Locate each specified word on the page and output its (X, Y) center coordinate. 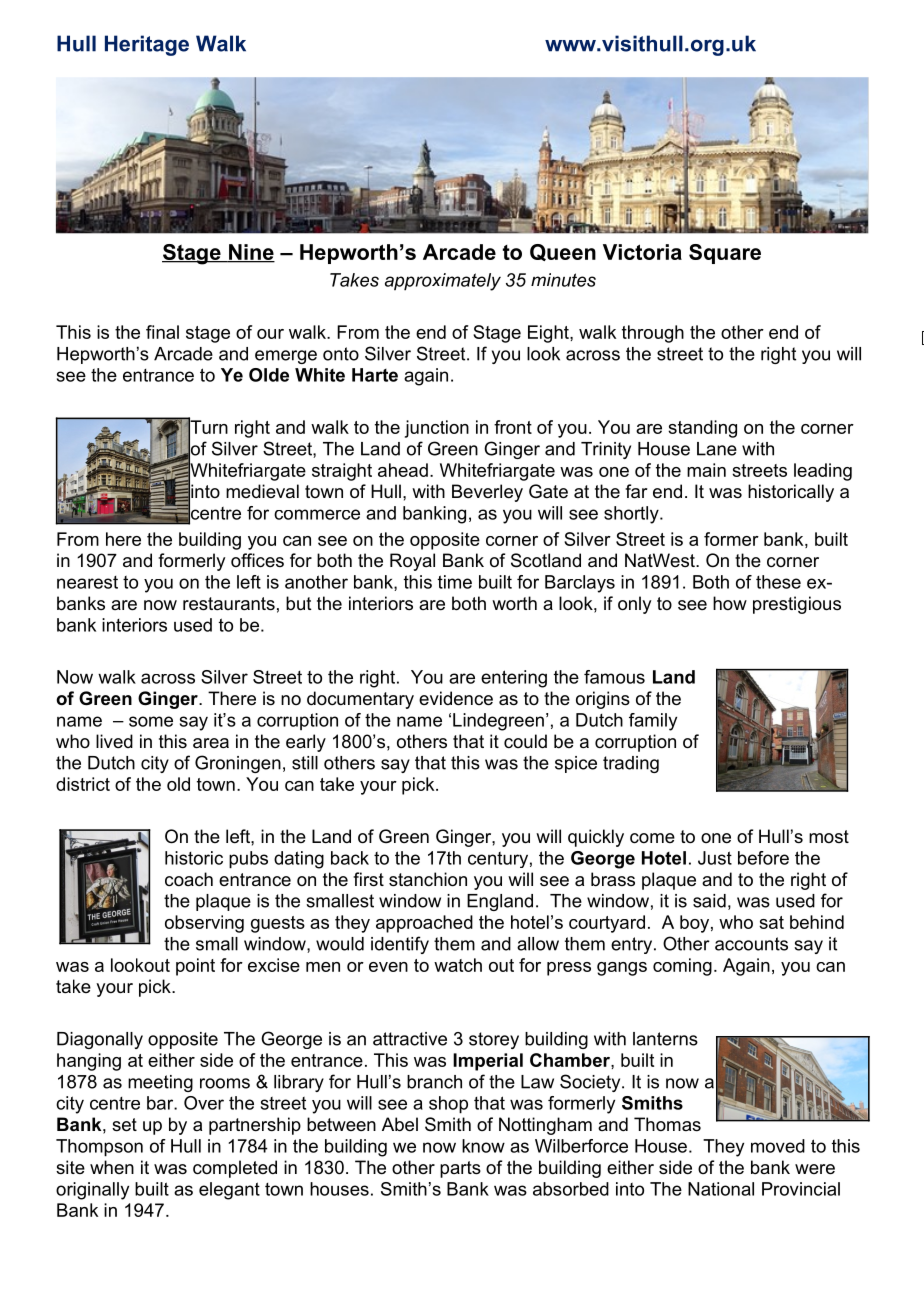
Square (725, 254)
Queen (563, 252)
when (112, 1167)
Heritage (147, 45)
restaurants (229, 604)
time (455, 582)
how (730, 603)
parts (460, 1169)
